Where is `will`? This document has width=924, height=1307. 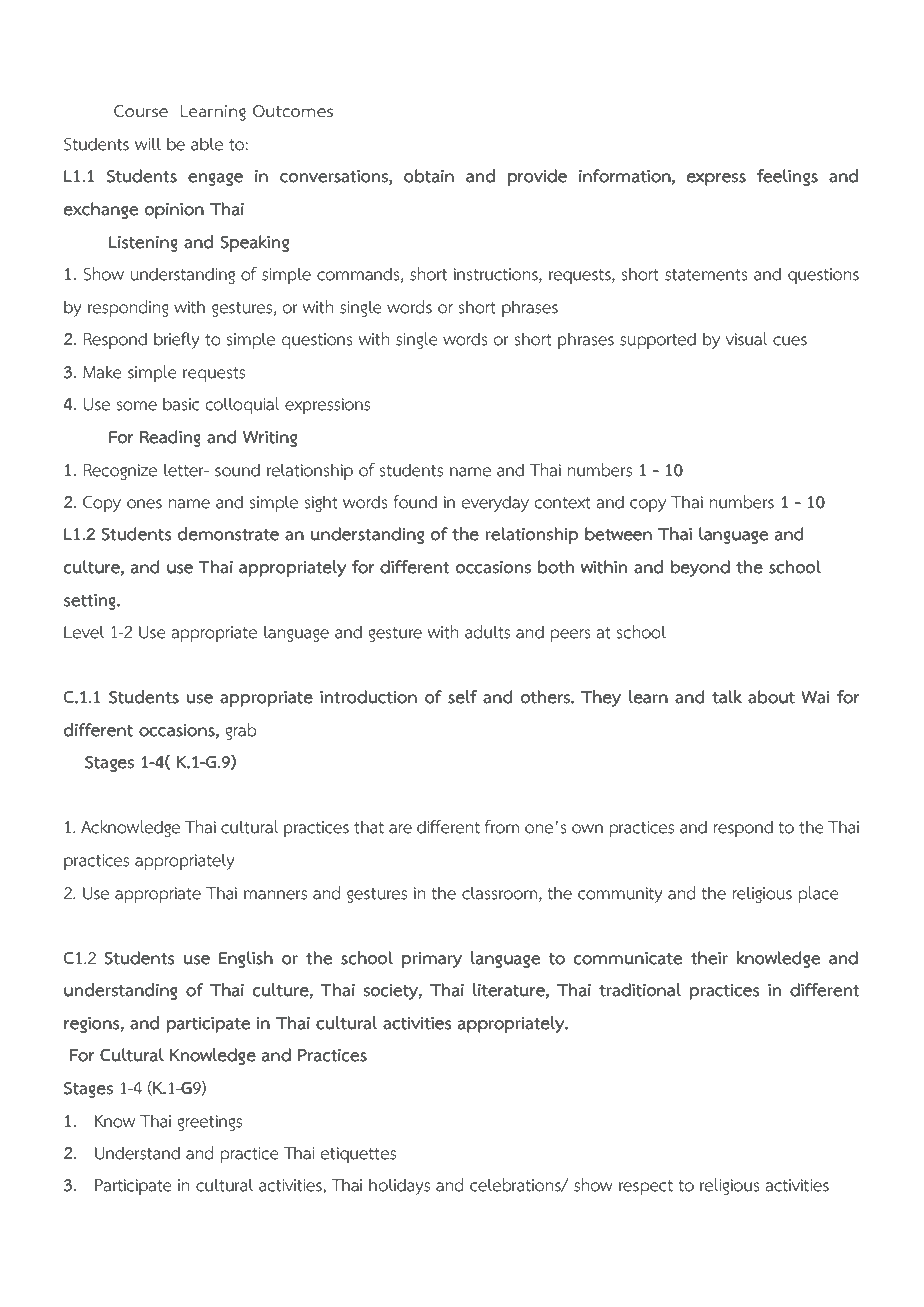
will is located at coordinates (148, 143).
